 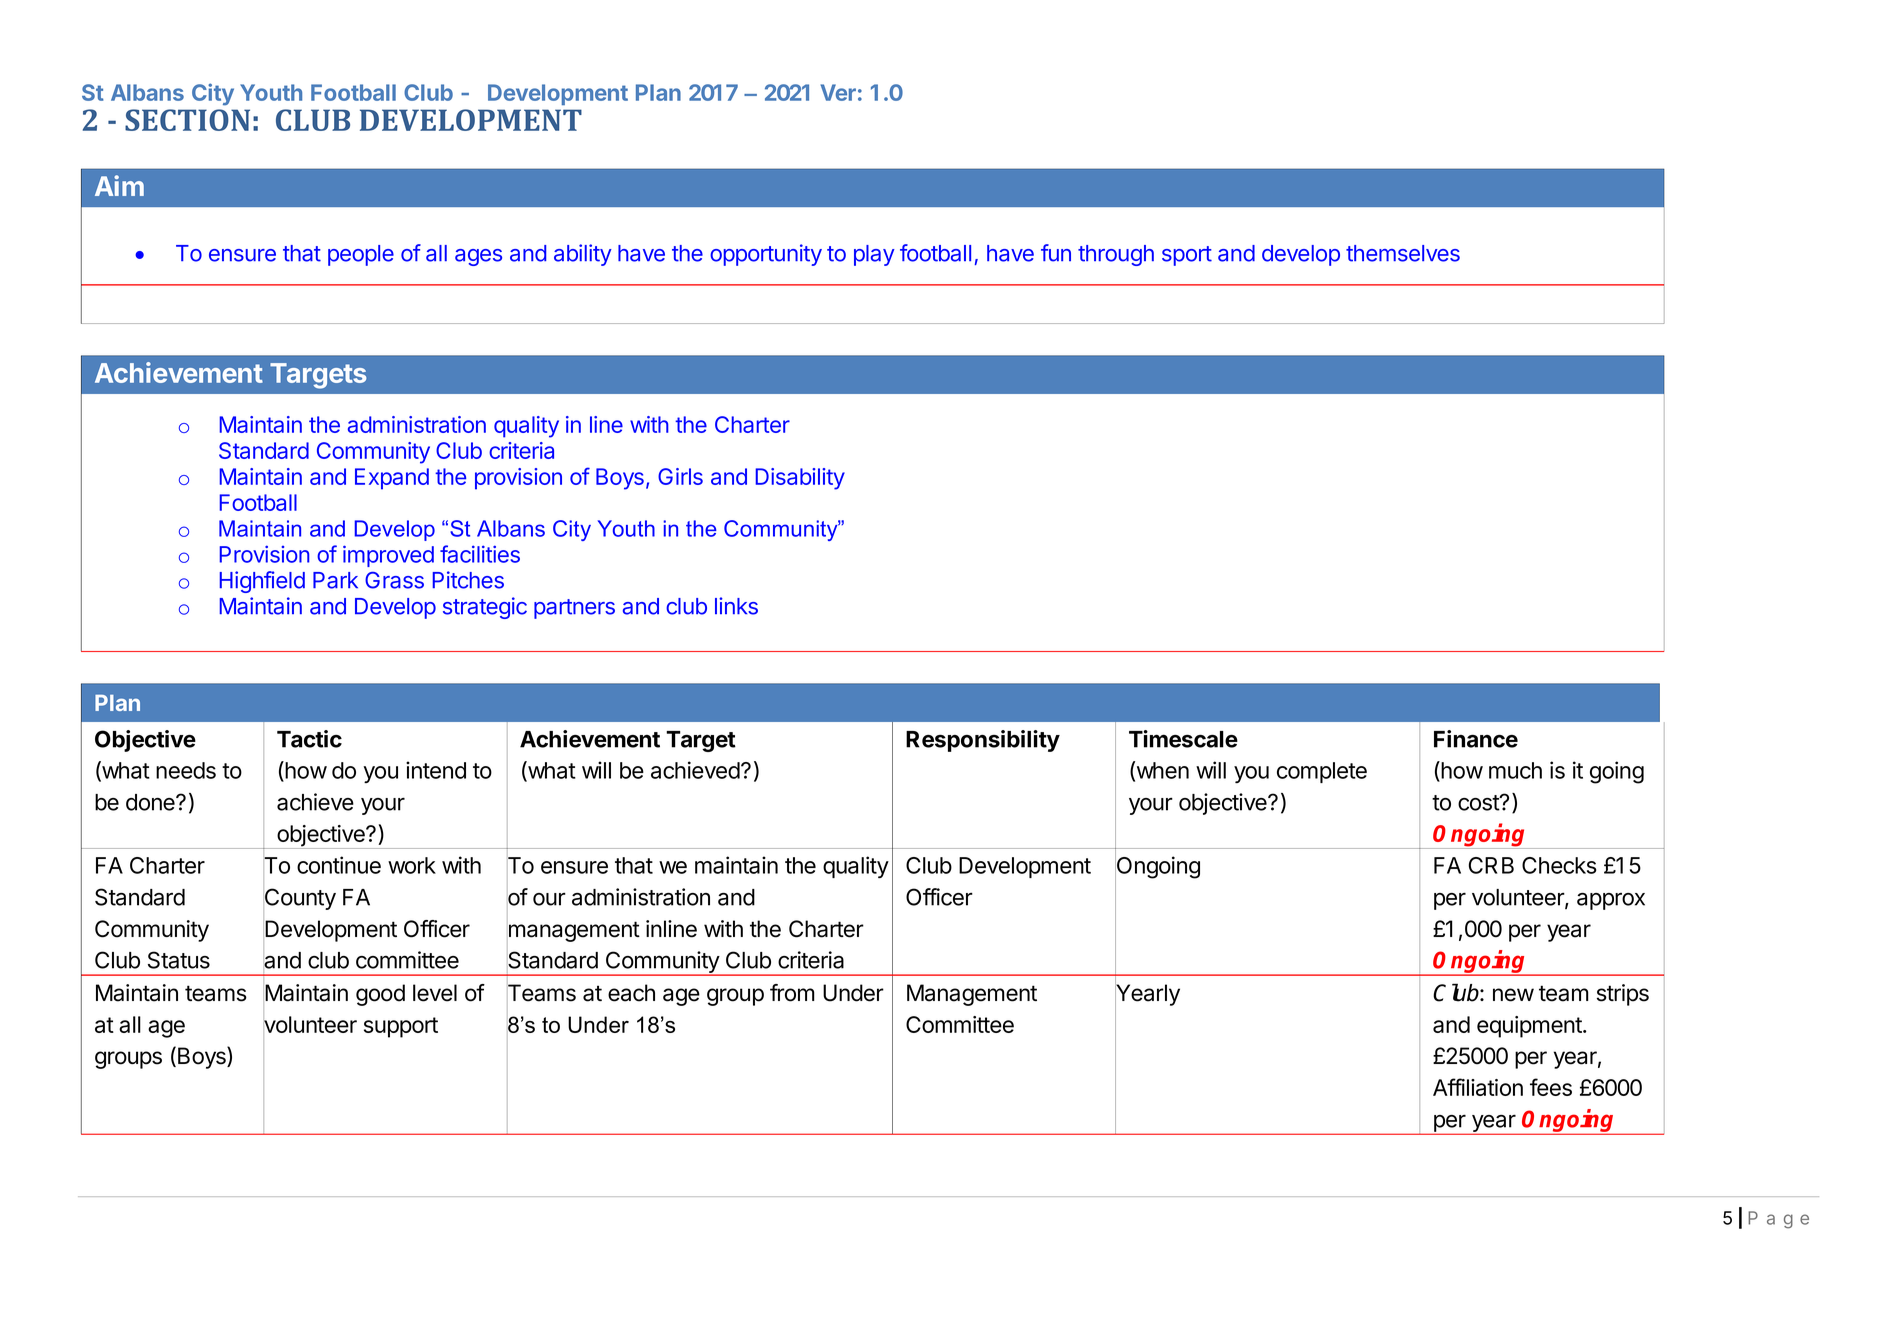 What do you see at coordinates (792, 993) in the screenshot?
I see `from` at bounding box center [792, 993].
